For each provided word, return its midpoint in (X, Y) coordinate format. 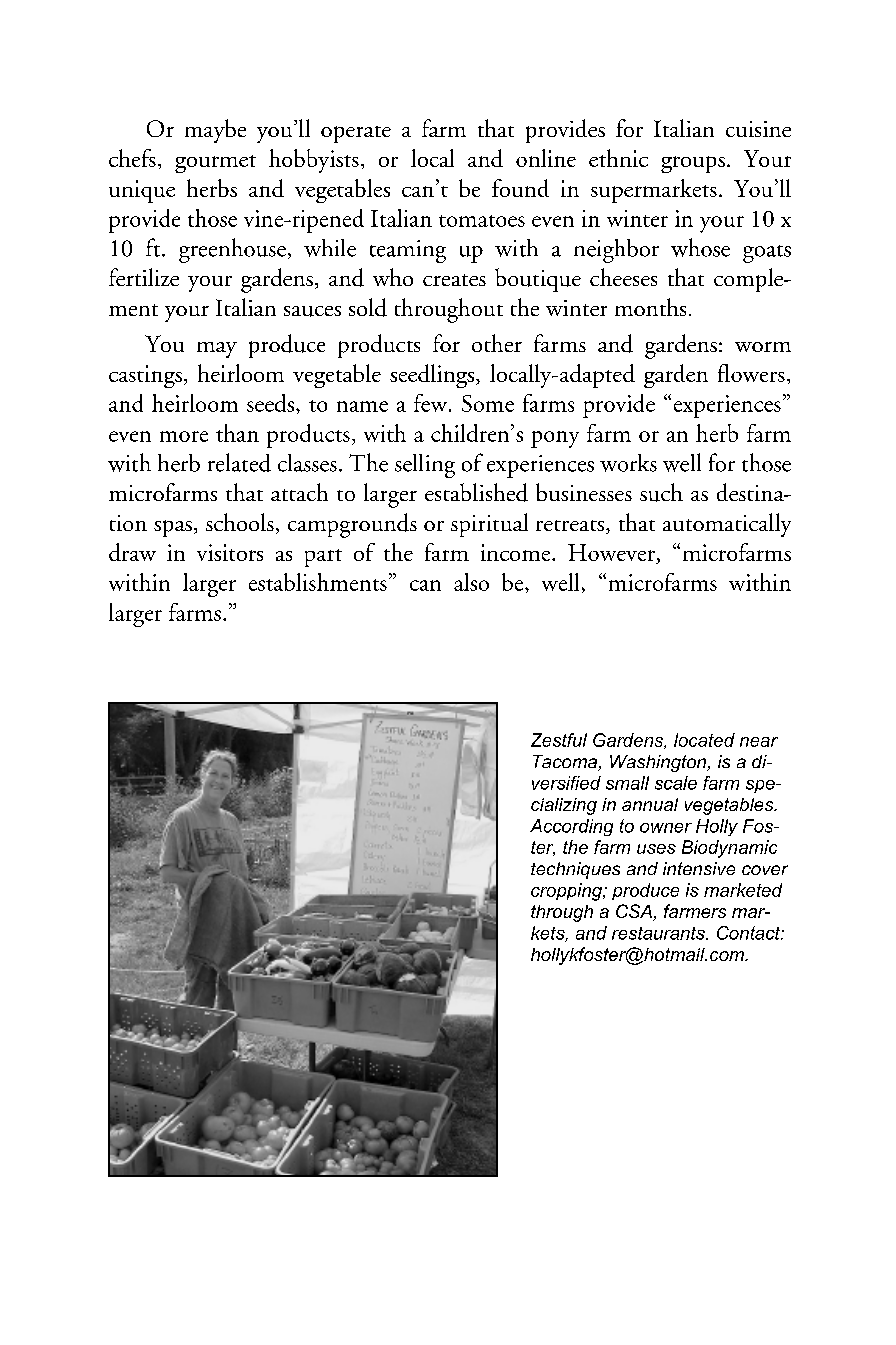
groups (693, 164)
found (520, 188)
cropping (568, 892)
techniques (575, 870)
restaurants (659, 933)
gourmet (215, 164)
